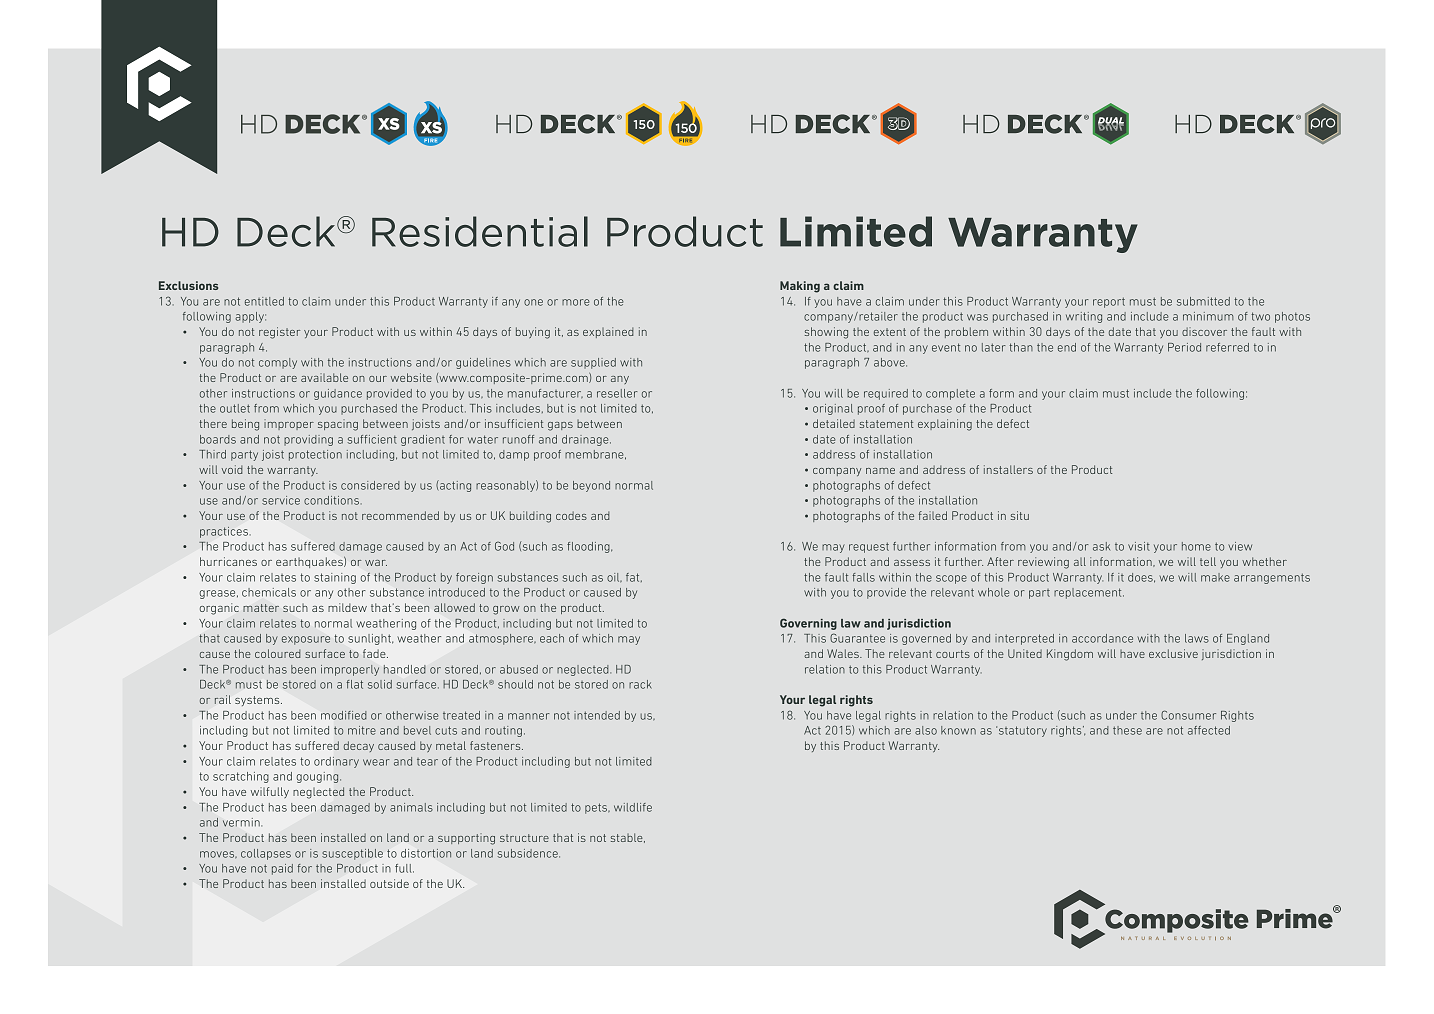 This screenshot has height=1014, width=1434. I want to click on paid, so click(282, 869).
